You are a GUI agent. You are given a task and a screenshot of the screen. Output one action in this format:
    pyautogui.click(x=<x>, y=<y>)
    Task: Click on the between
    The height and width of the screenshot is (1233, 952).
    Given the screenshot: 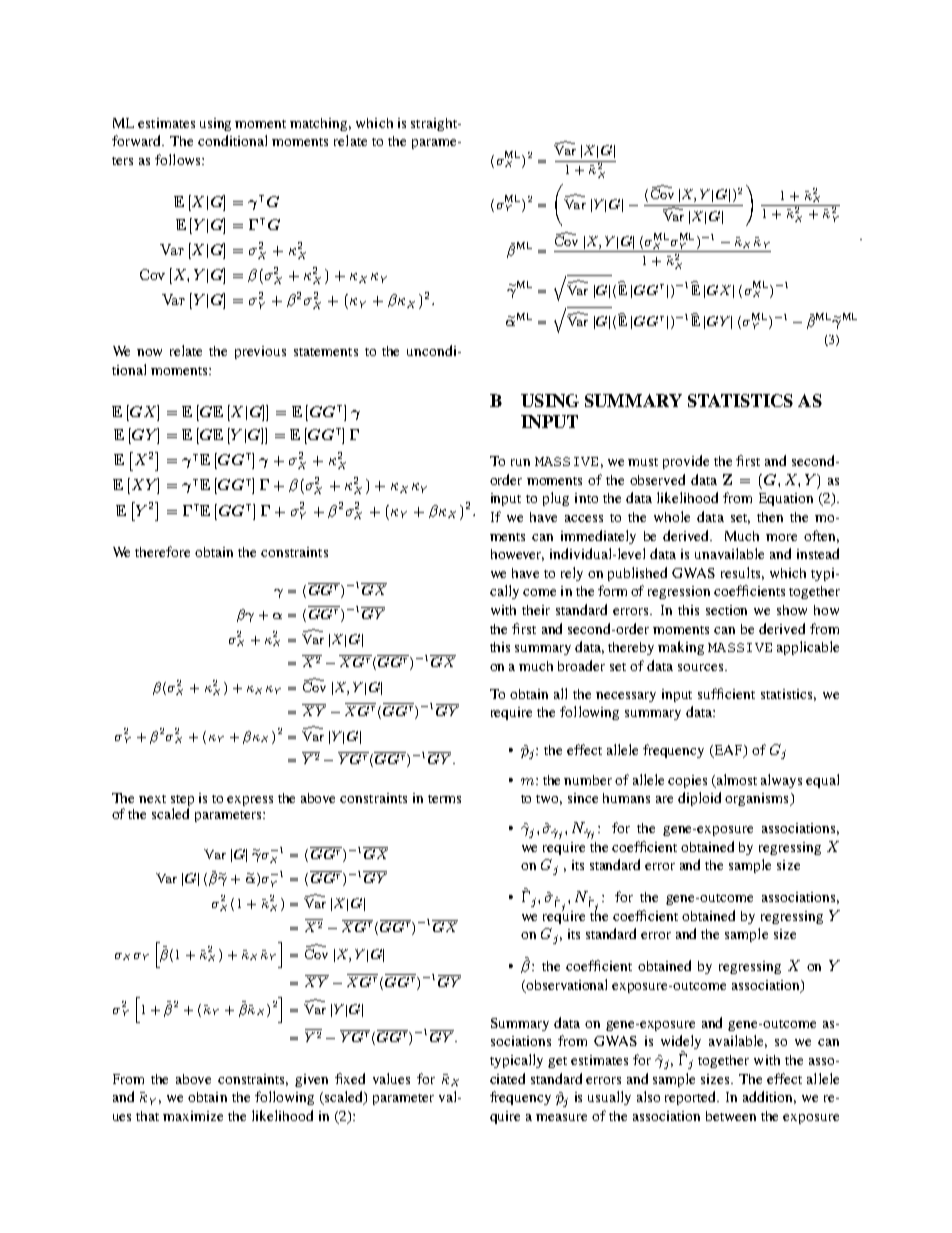 What is the action you would take?
    pyautogui.click(x=731, y=1116)
